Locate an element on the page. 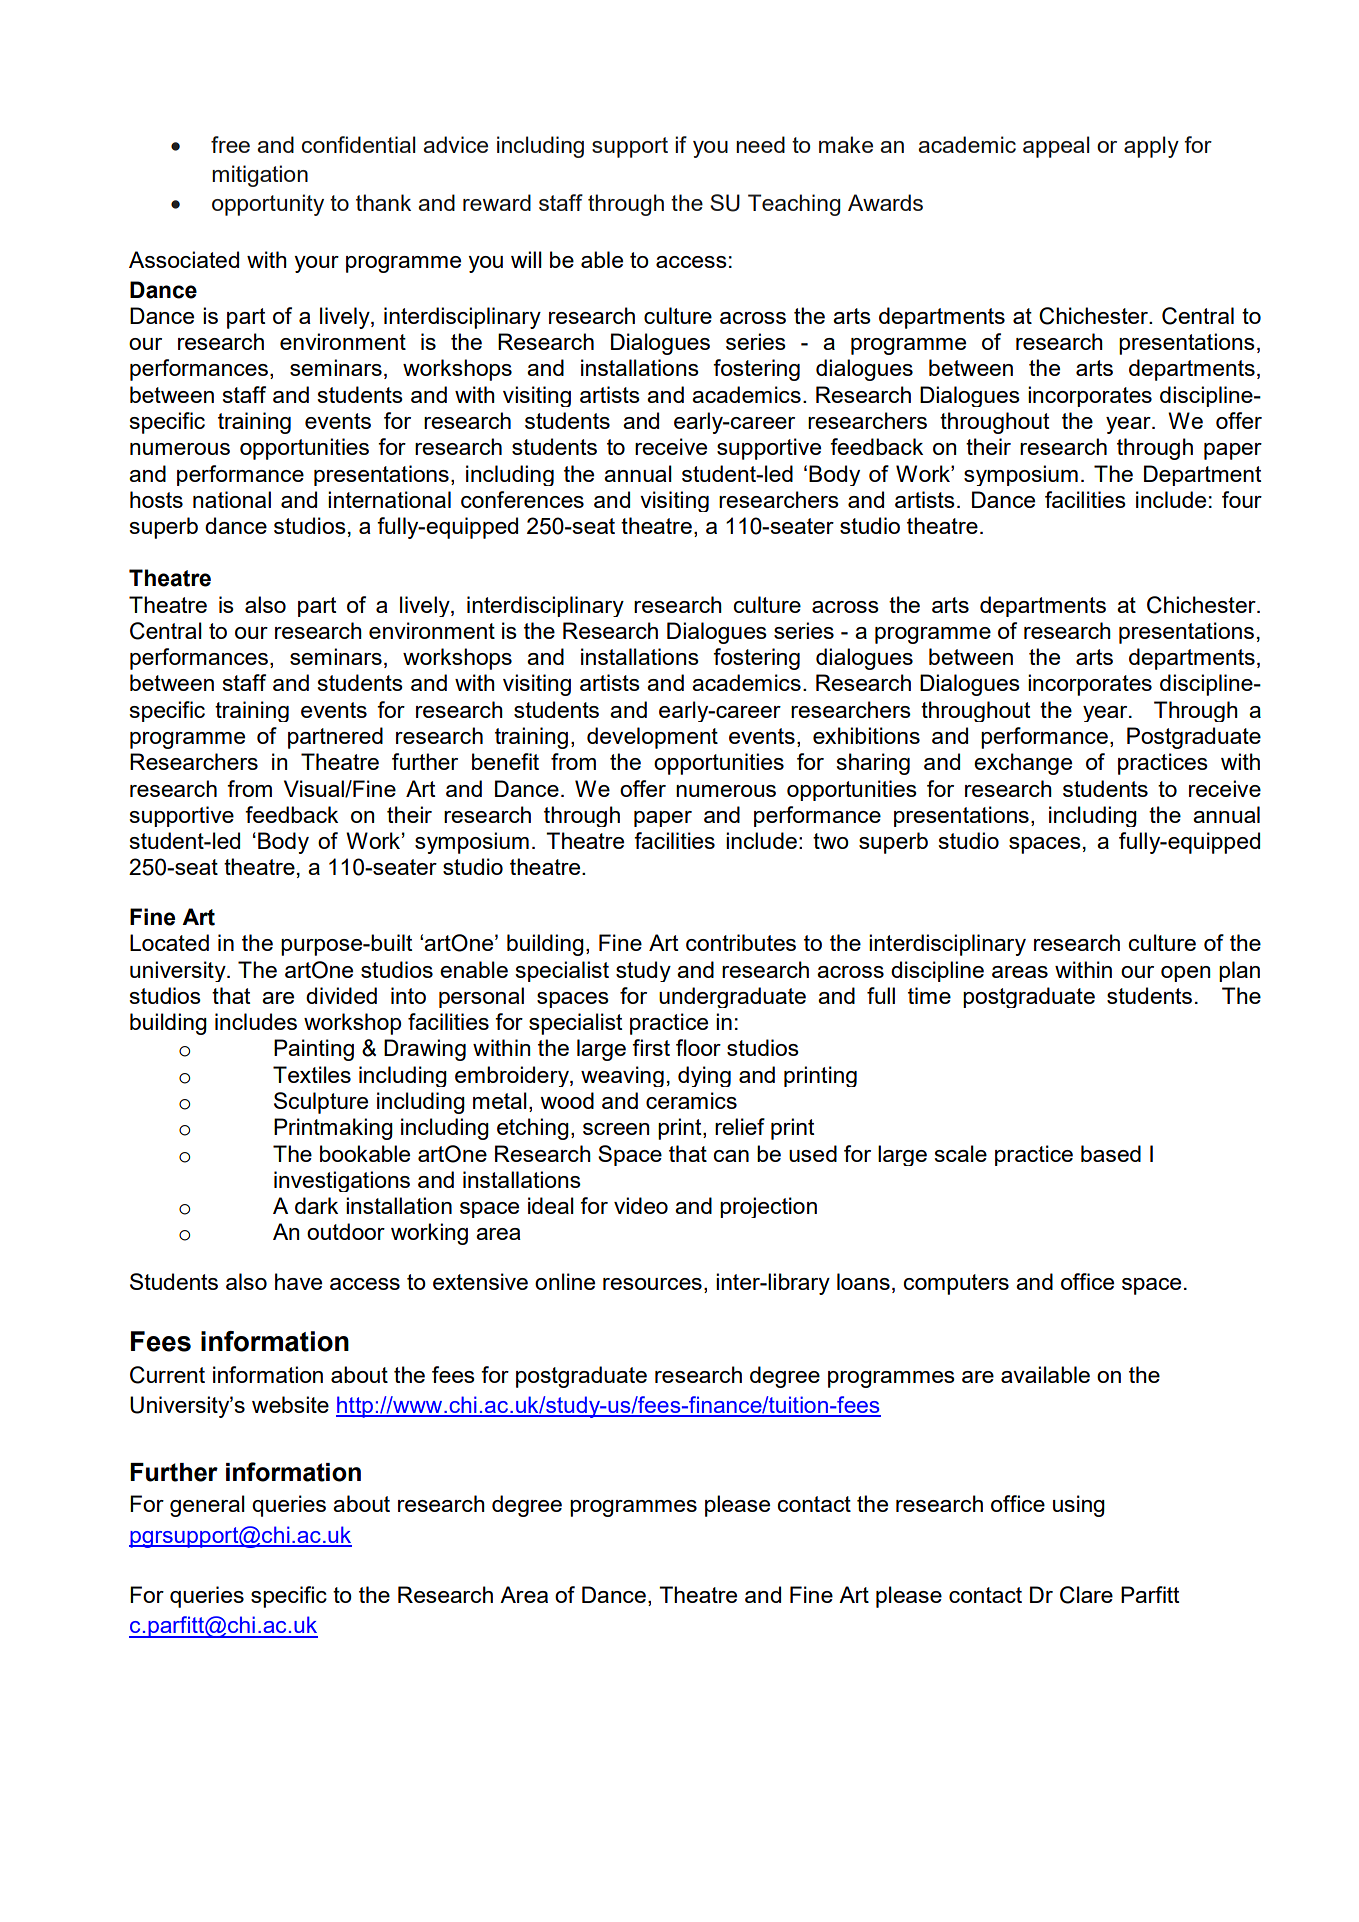  opportunity is located at coordinates (268, 205).
